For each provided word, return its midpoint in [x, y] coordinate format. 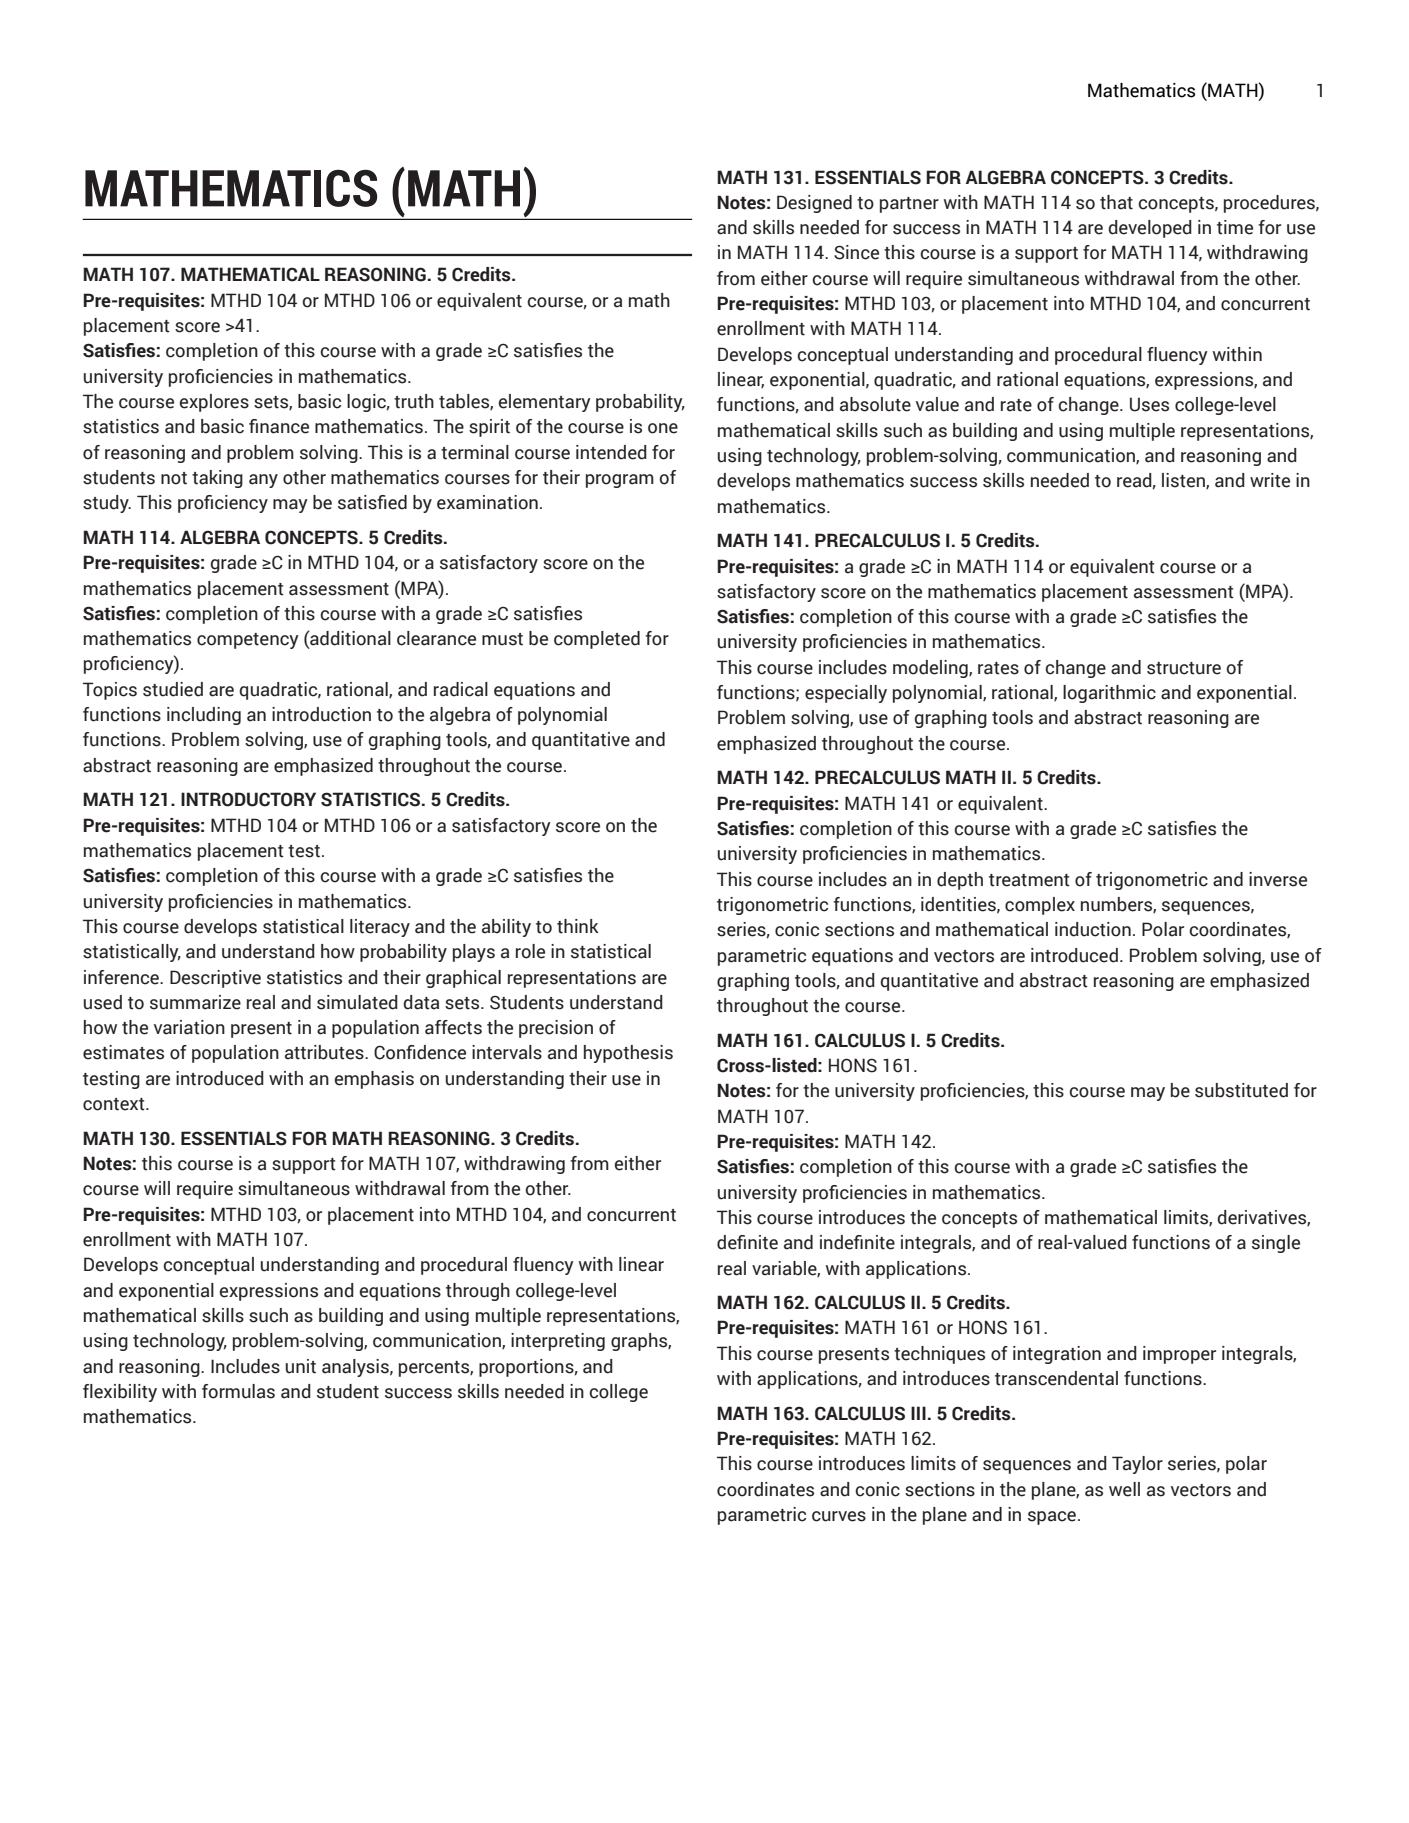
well [1124, 1489]
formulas [238, 1391]
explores [214, 403]
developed [1150, 229]
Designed [814, 204]
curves [839, 1516]
